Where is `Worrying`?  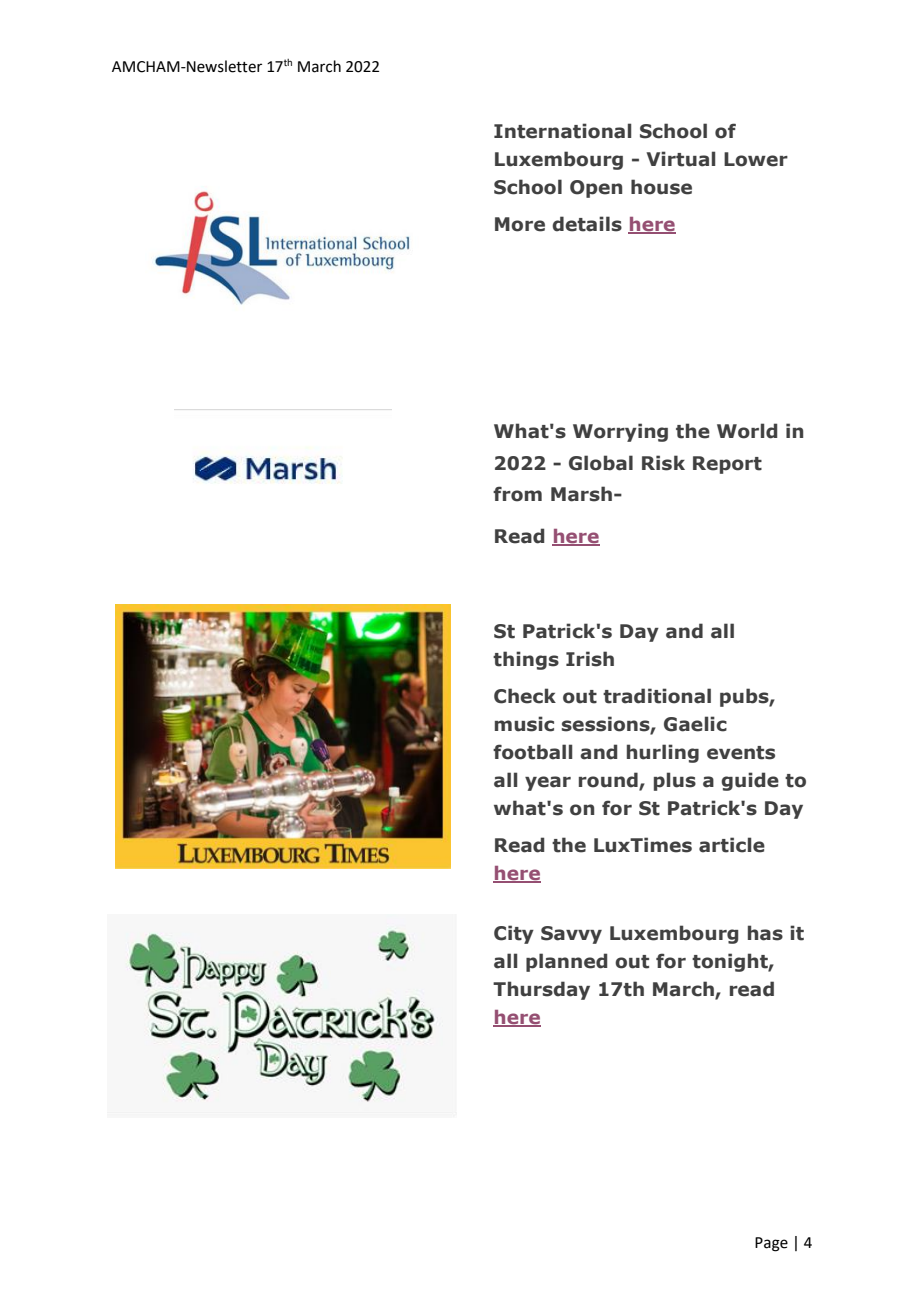 Worrying is located at coordinates (620, 432).
